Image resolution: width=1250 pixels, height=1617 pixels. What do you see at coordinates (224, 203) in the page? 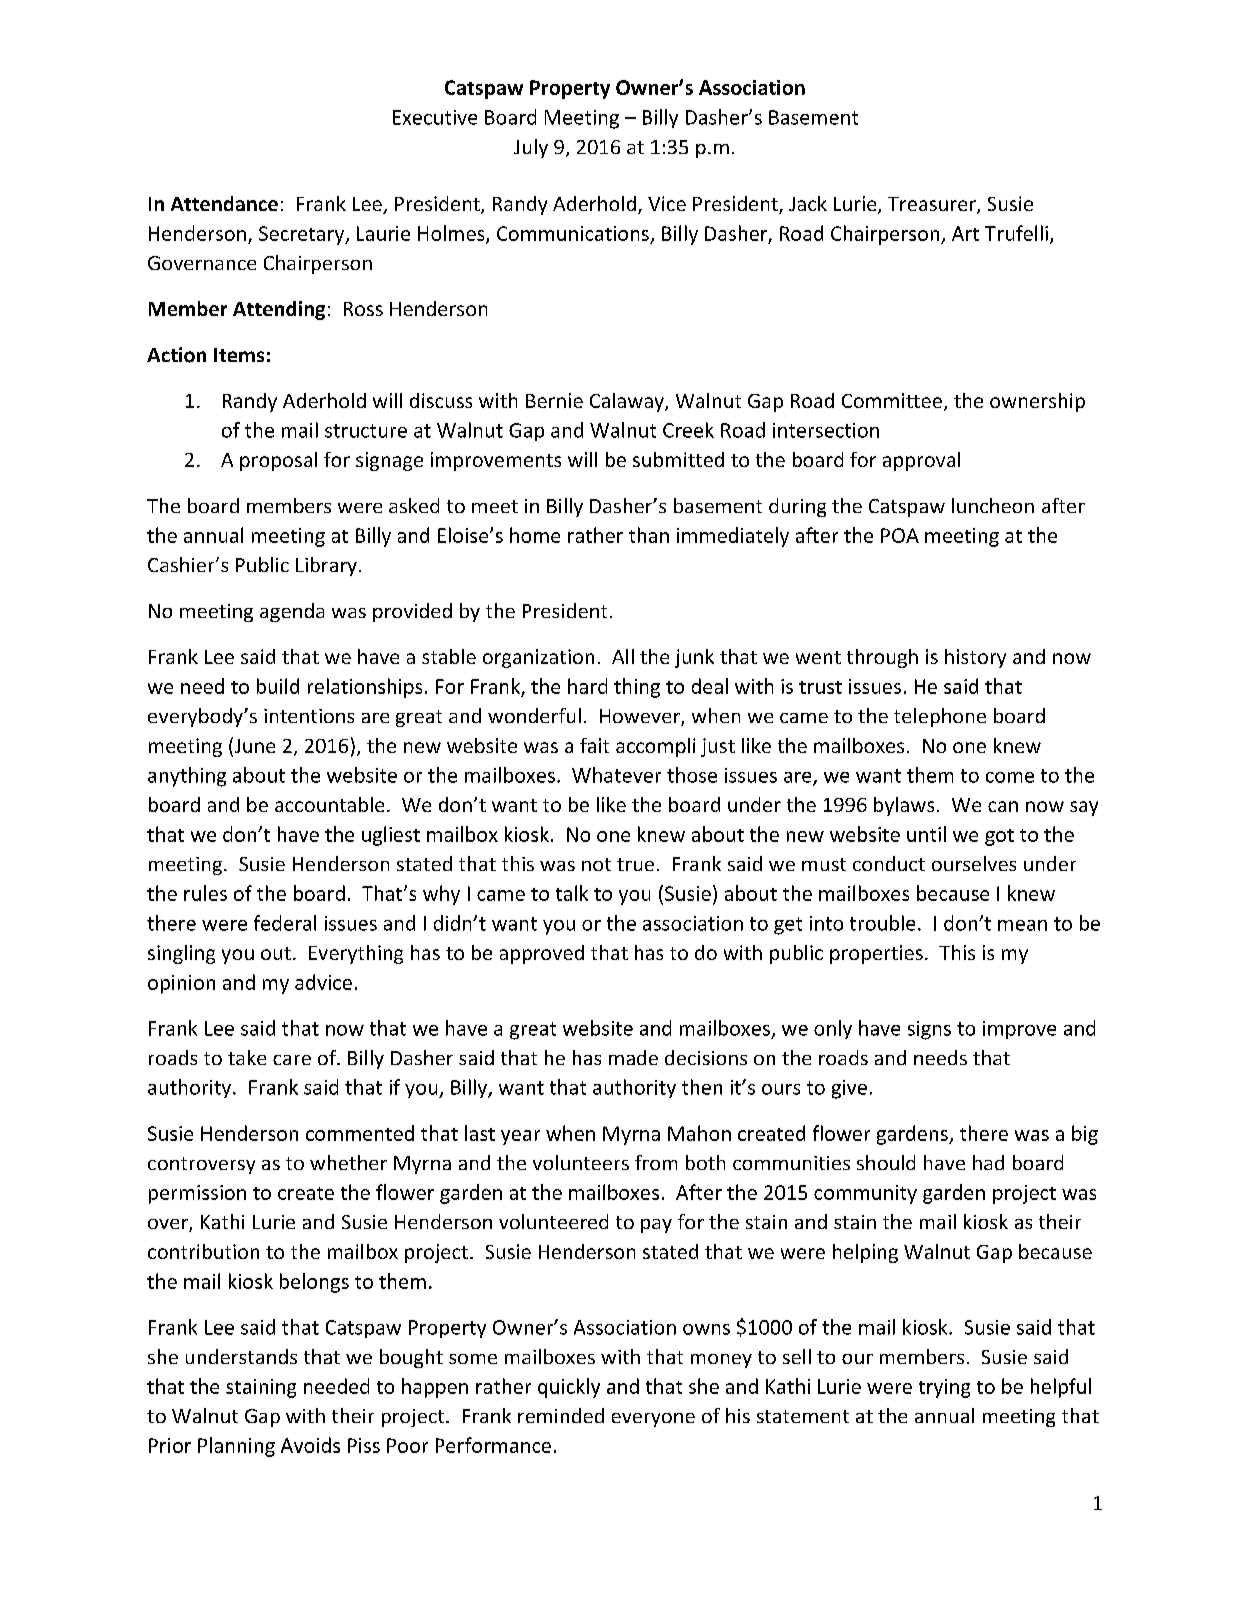
I see `Attendance` at bounding box center [224, 203].
